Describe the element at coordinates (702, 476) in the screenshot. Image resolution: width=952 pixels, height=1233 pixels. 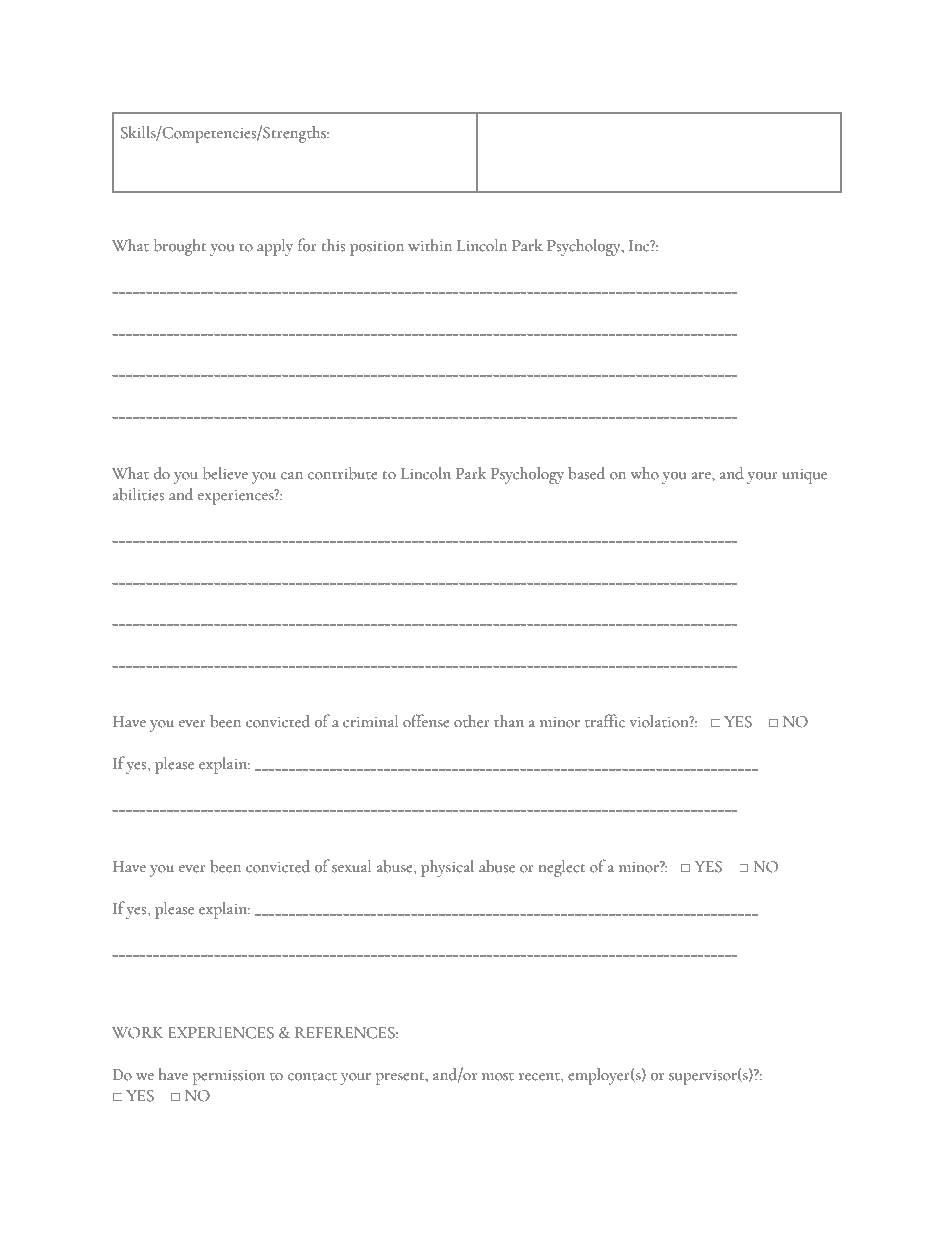
I see `are` at that location.
